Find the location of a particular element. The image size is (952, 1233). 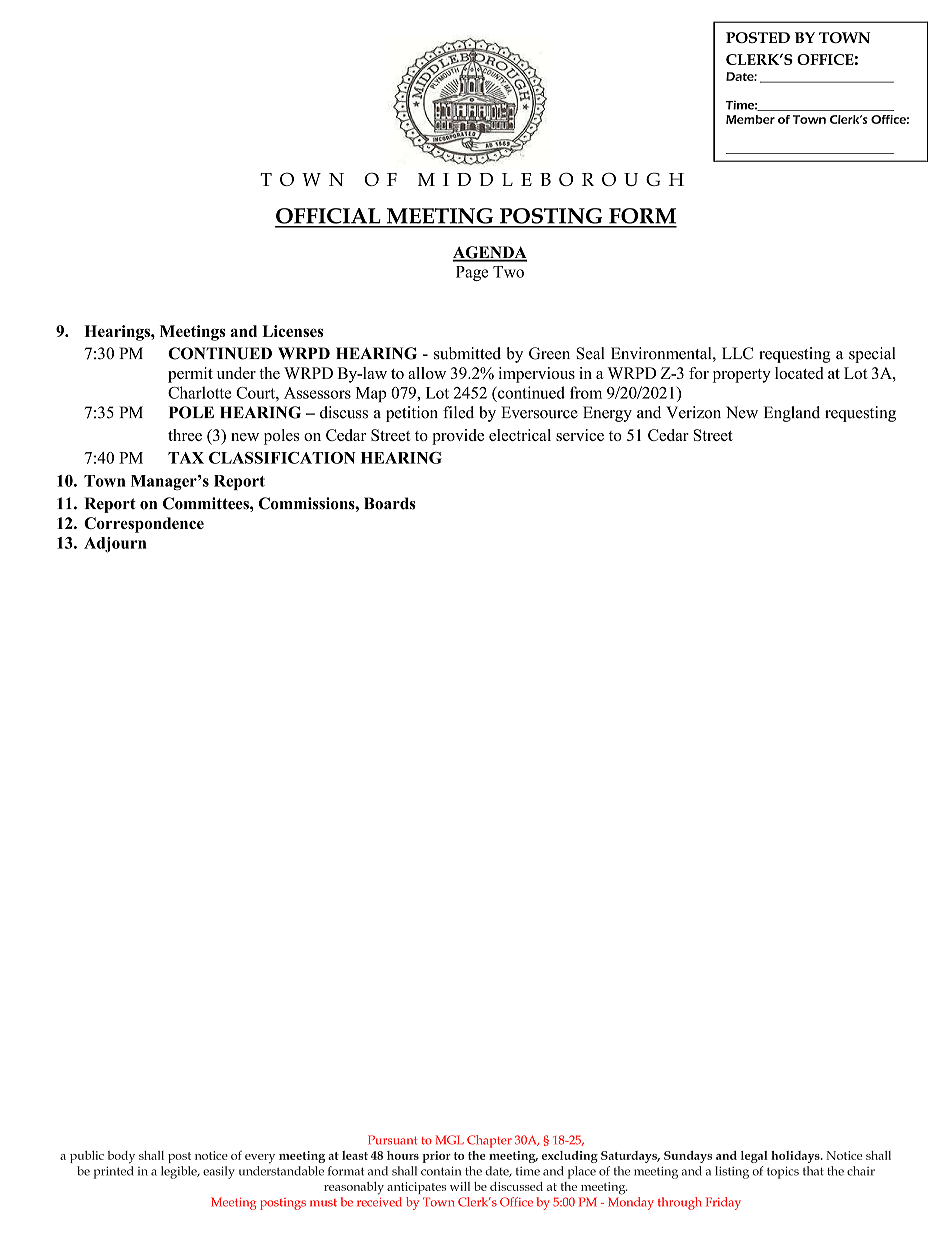

filed is located at coordinates (458, 412).
